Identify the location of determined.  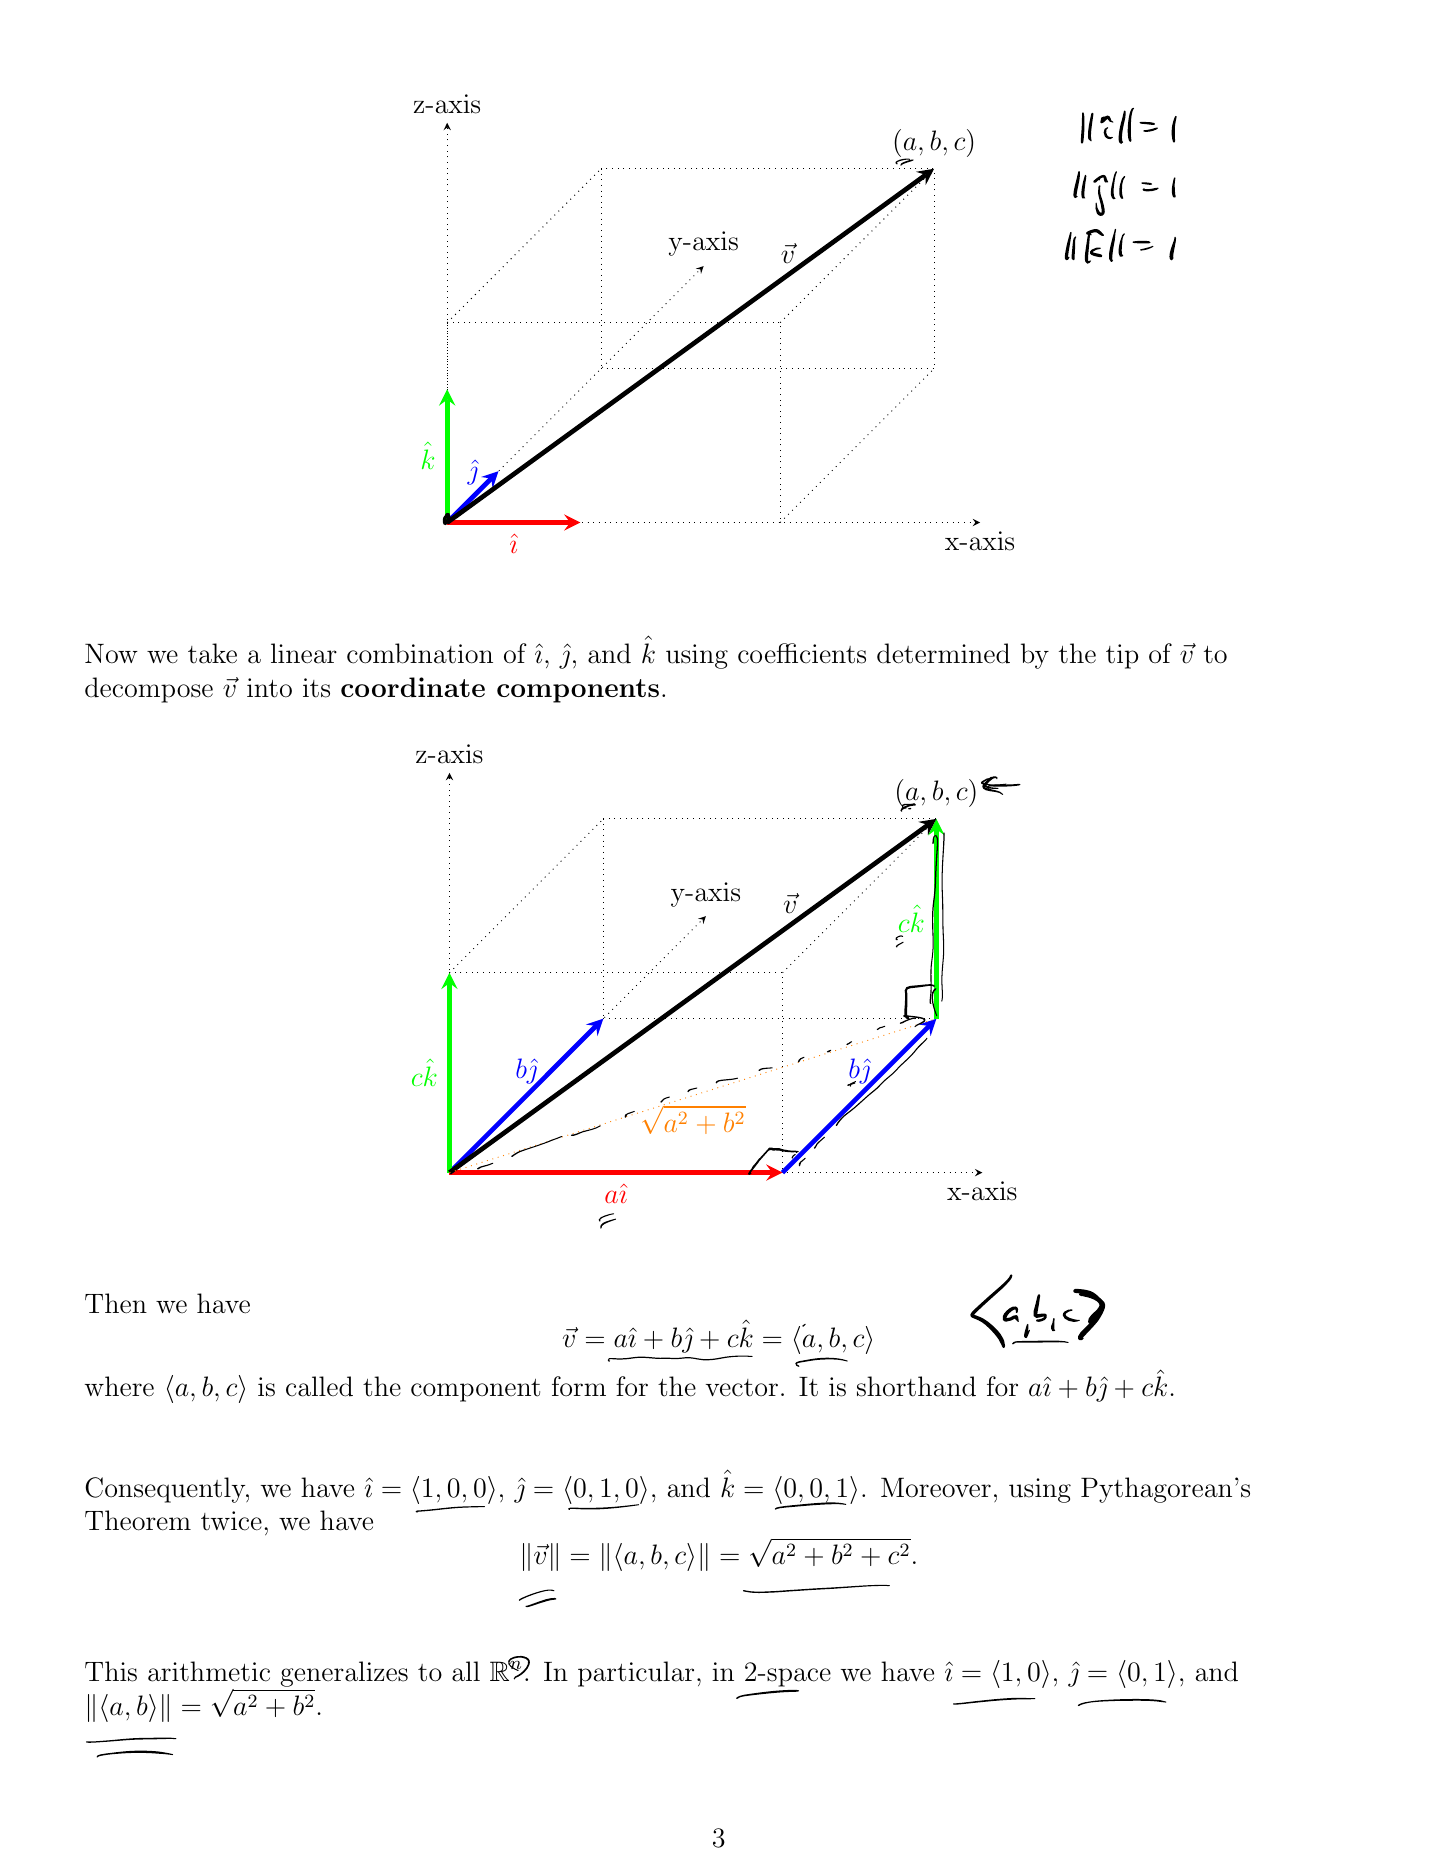
(943, 653).
